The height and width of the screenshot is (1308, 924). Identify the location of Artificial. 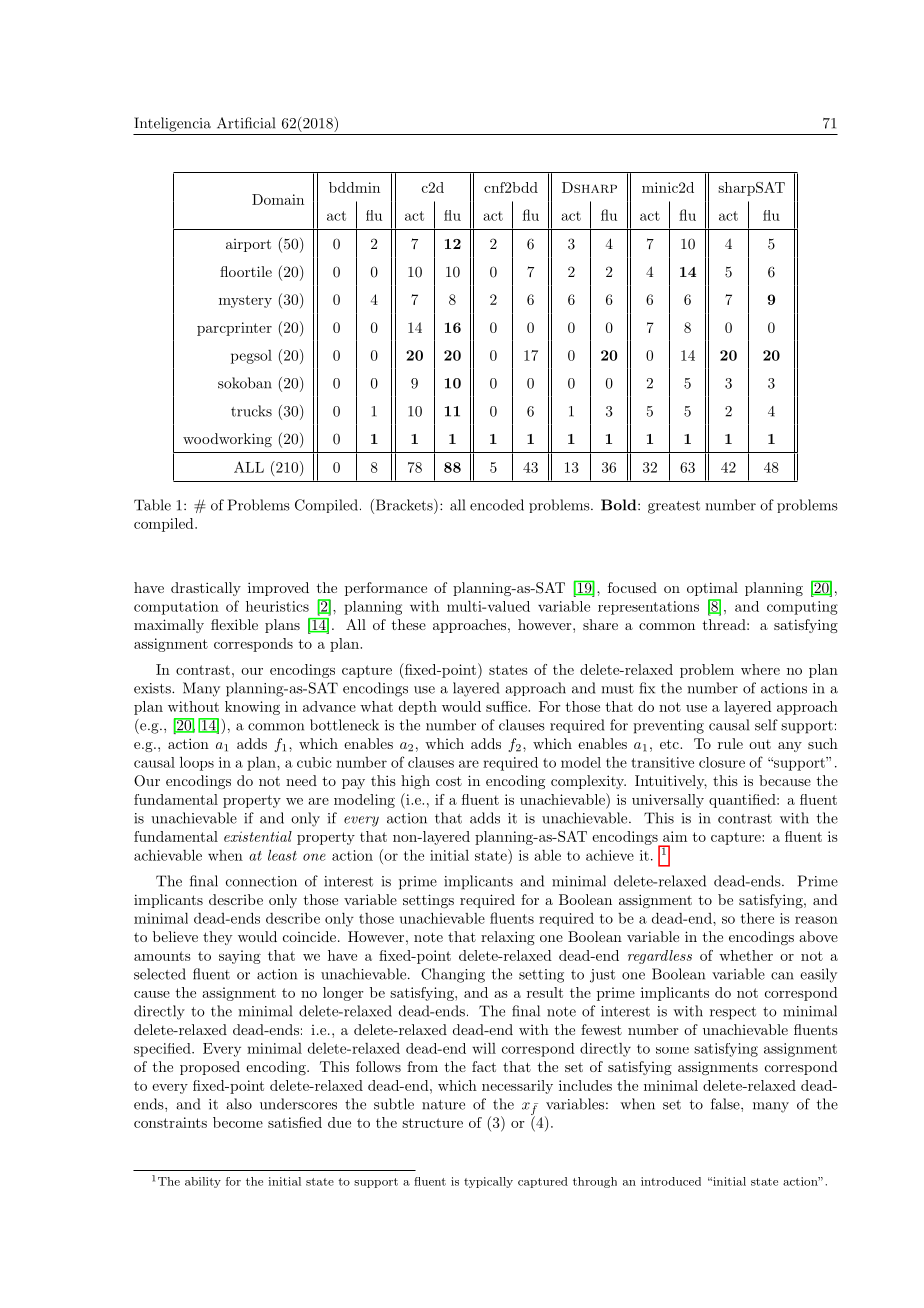
(246, 123).
